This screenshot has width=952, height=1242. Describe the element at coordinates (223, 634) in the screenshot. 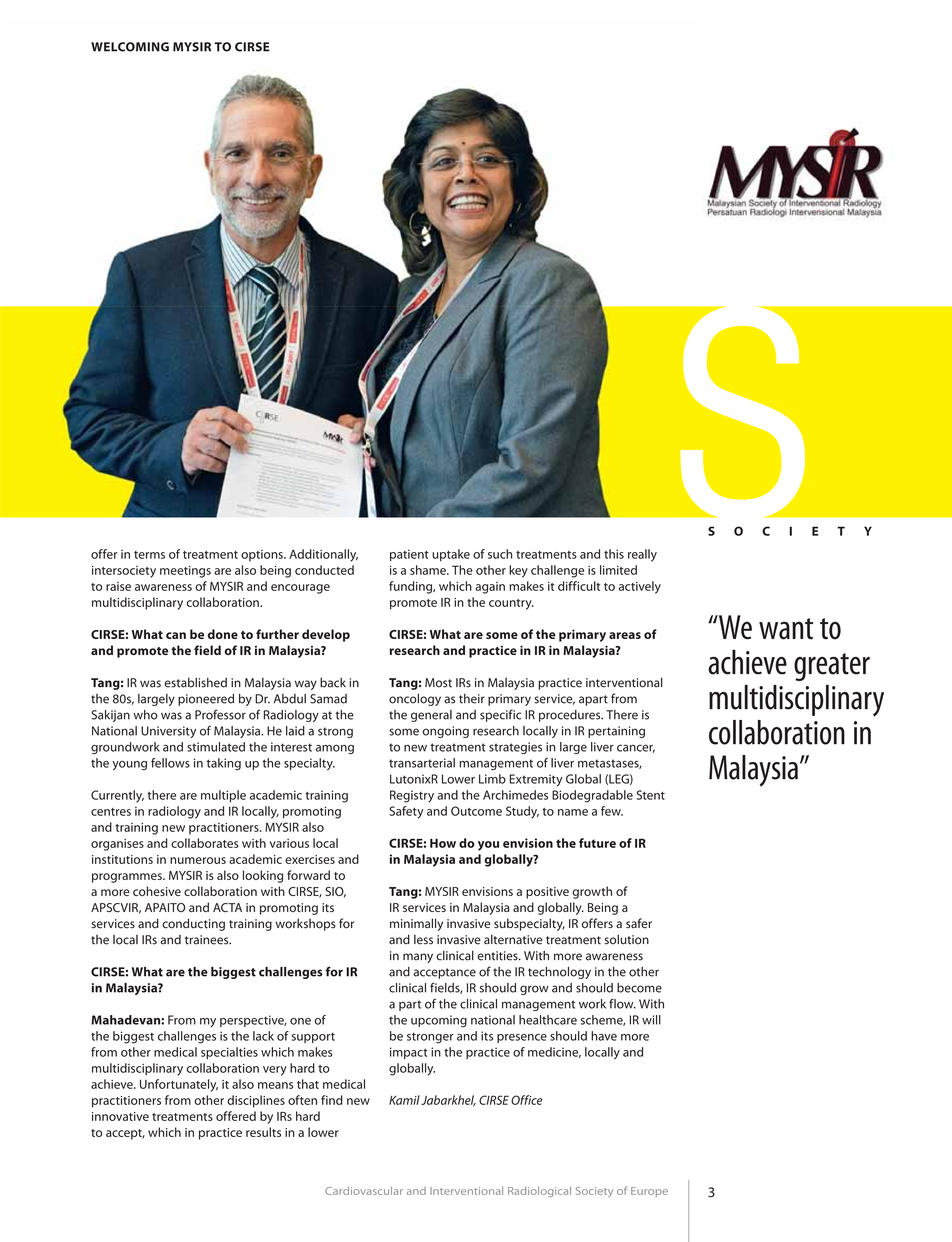

I see `done` at that location.
